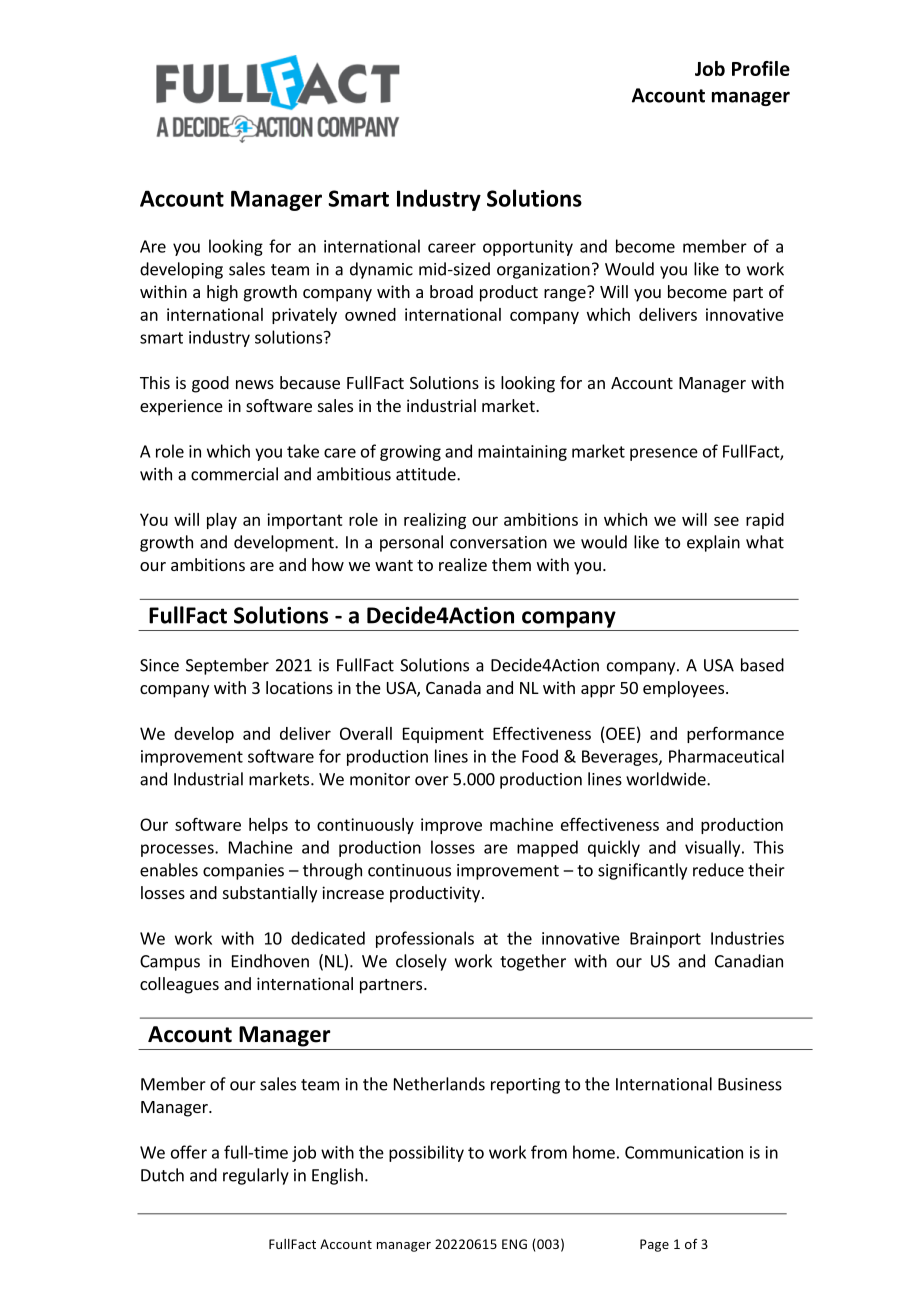 Image resolution: width=924 pixels, height=1308 pixels. Describe the element at coordinates (528, 248) in the screenshot. I see `opportunity` at that location.
